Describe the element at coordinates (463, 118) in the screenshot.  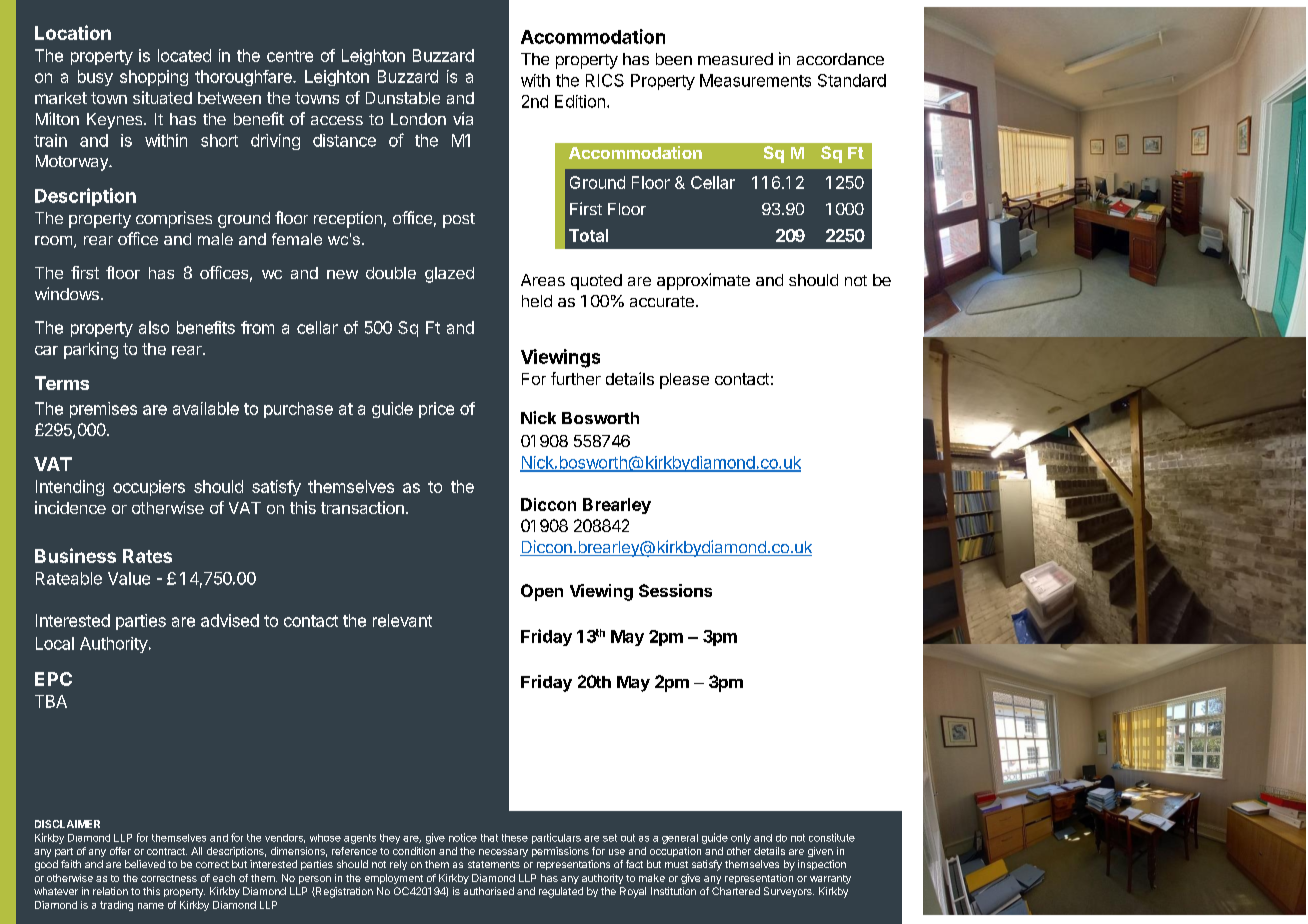
I see `via` at that location.
